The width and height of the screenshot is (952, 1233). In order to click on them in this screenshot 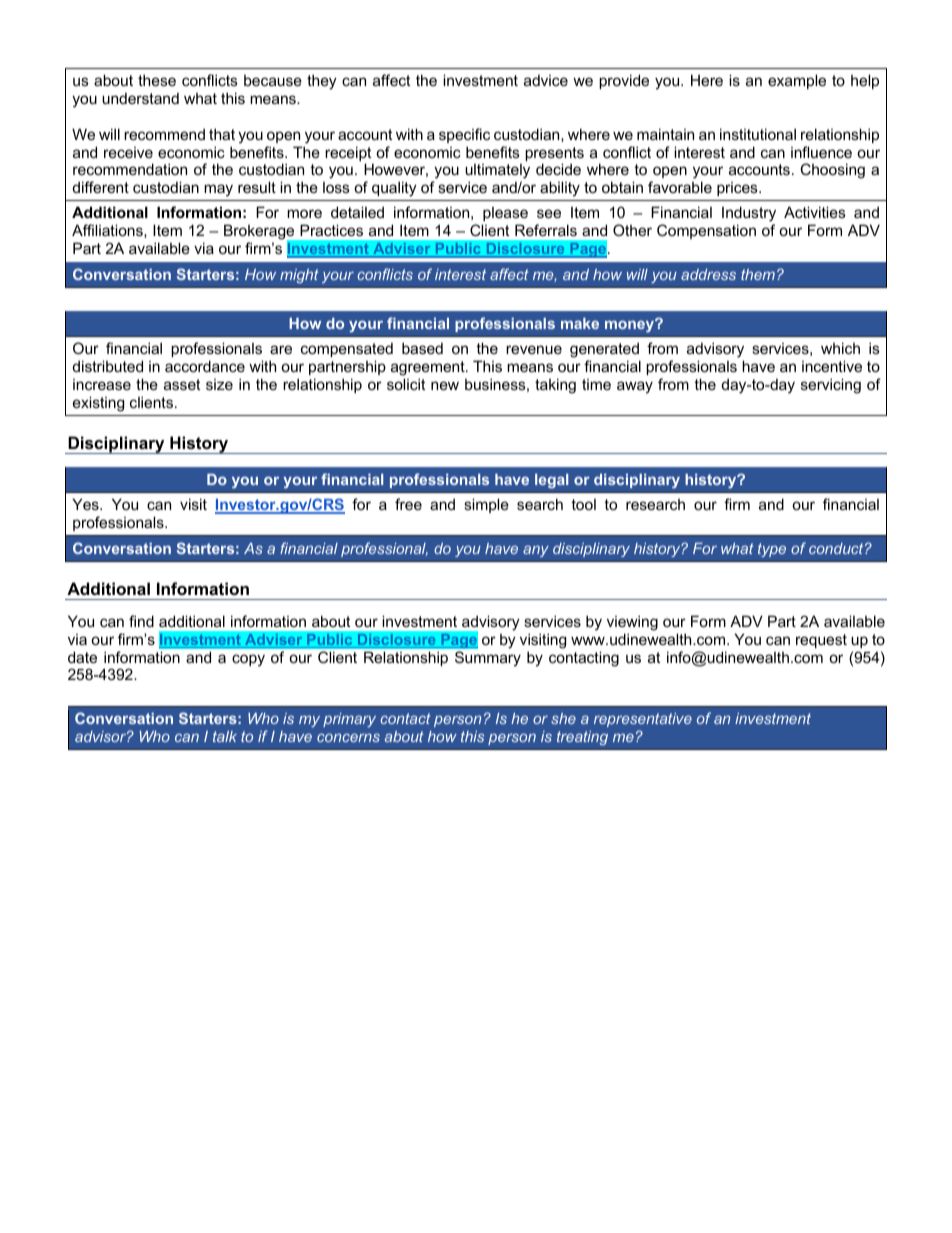, I will do `click(758, 274)`.
